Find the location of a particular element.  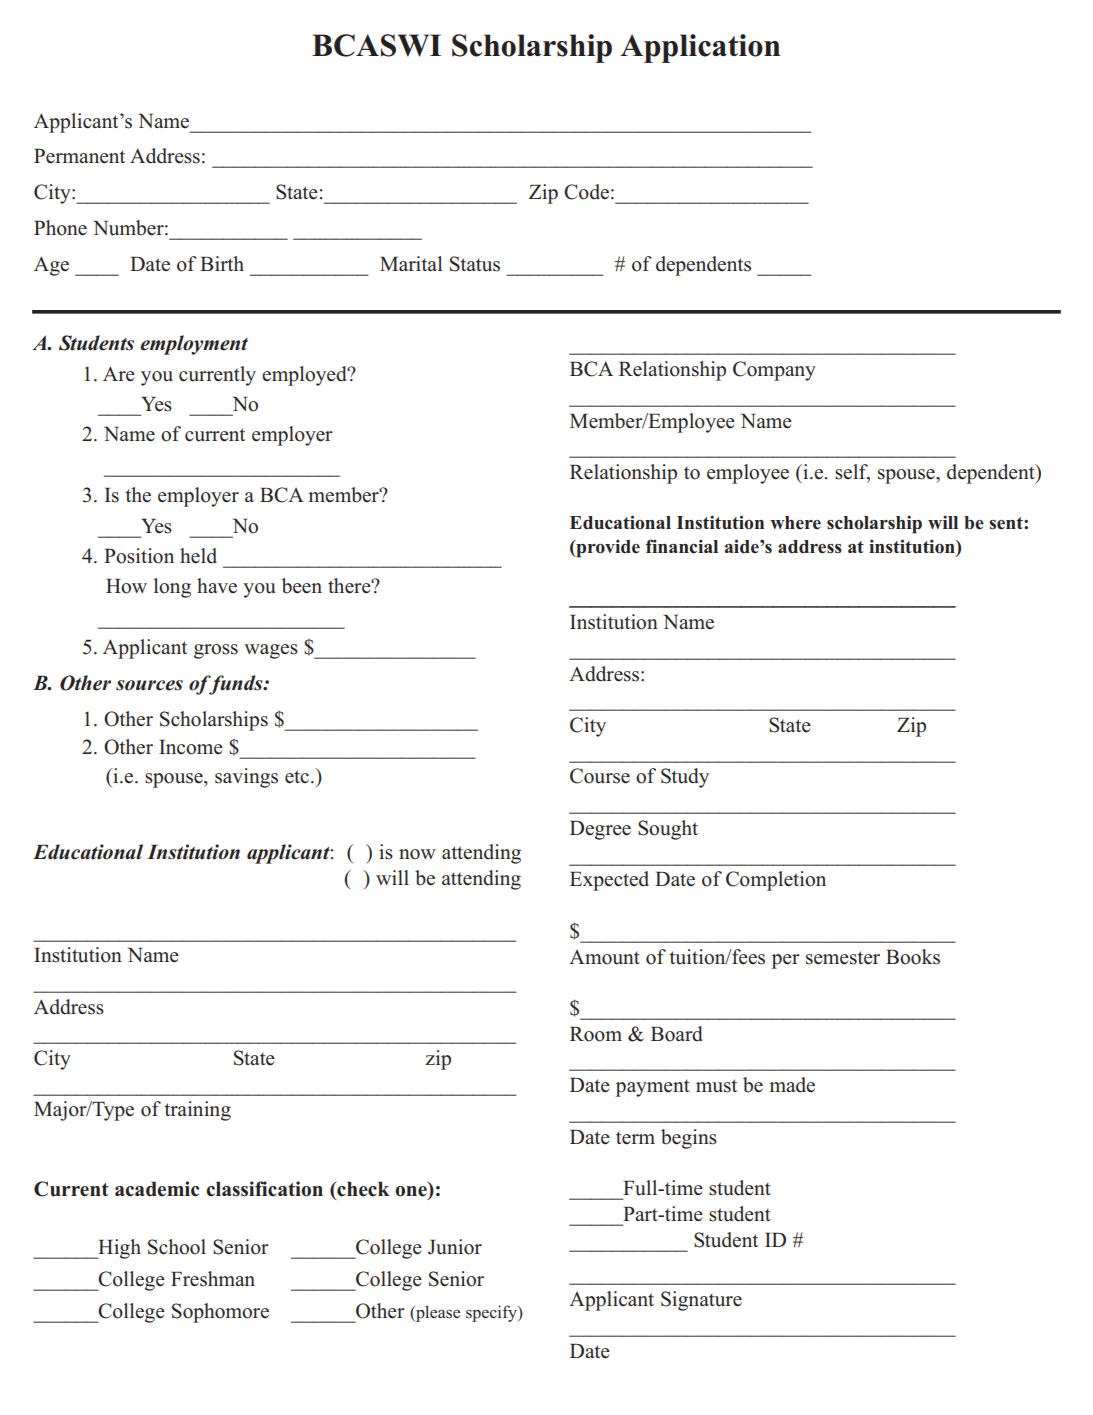

Course is located at coordinates (600, 776).
